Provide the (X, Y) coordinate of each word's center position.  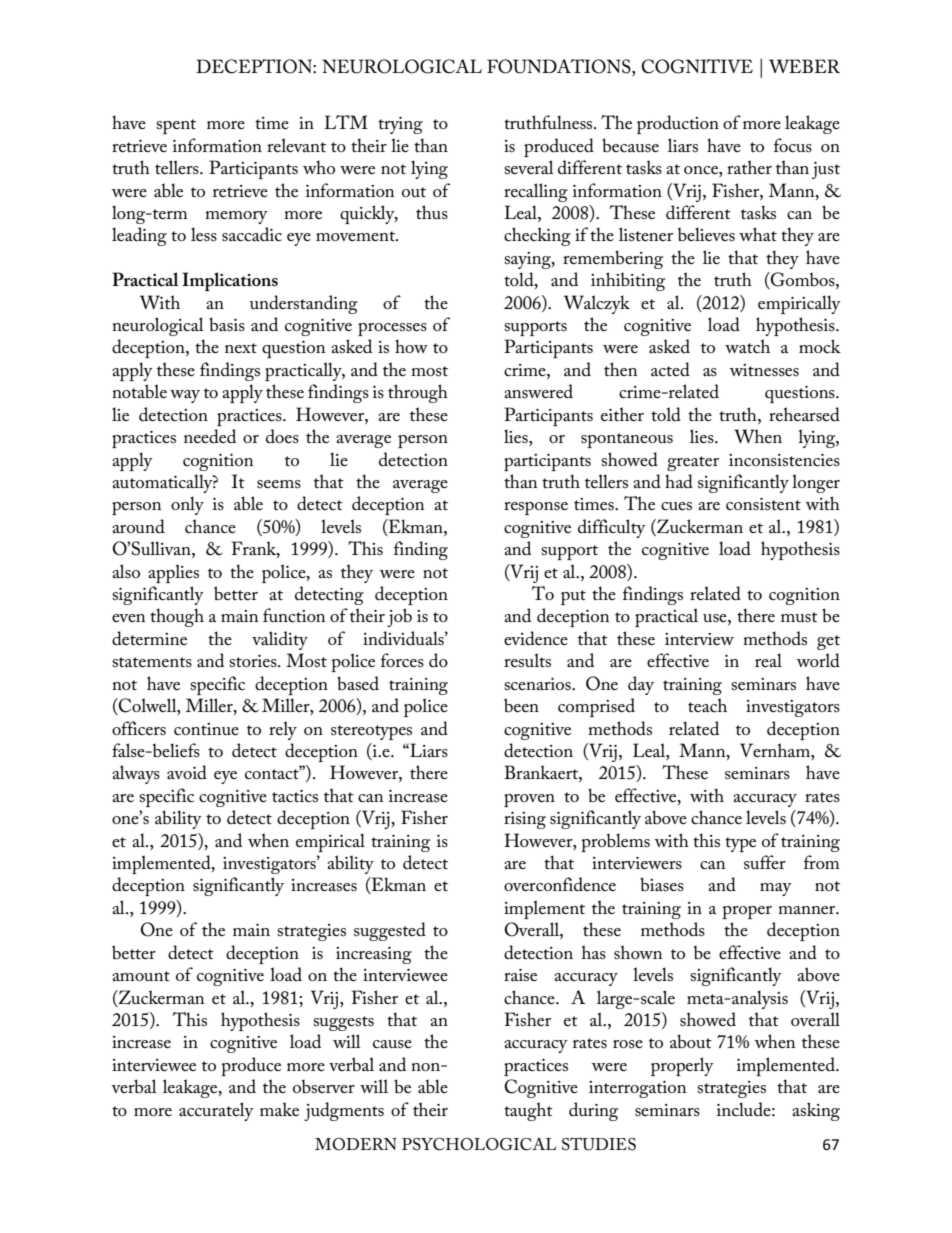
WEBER (804, 66)
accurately (216, 1111)
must (799, 617)
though (177, 617)
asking (816, 1111)
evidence (536, 638)
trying (400, 125)
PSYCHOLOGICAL (479, 1144)
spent (176, 126)
